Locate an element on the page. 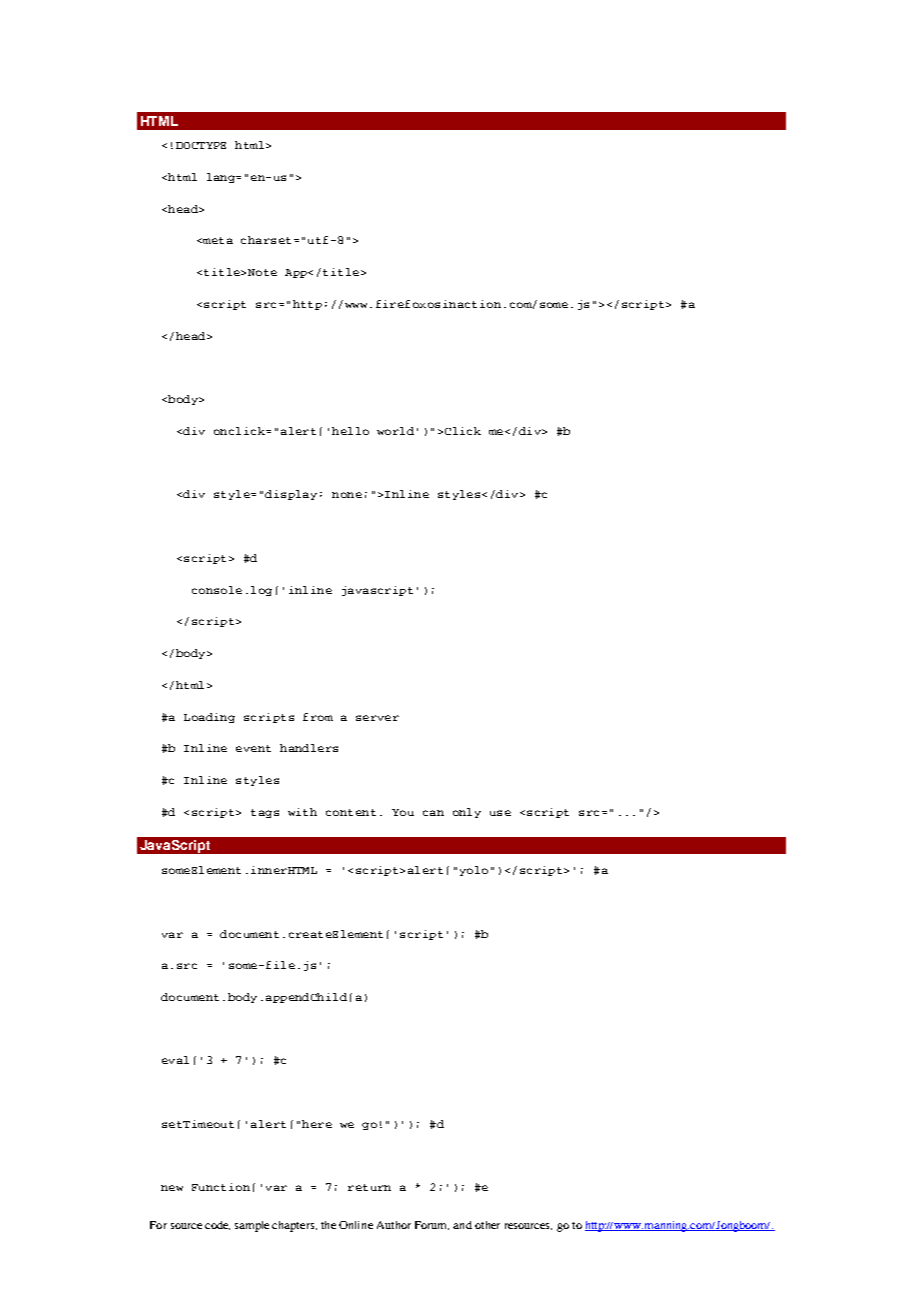 The height and width of the page is (1309, 924). with is located at coordinates (302, 812).
